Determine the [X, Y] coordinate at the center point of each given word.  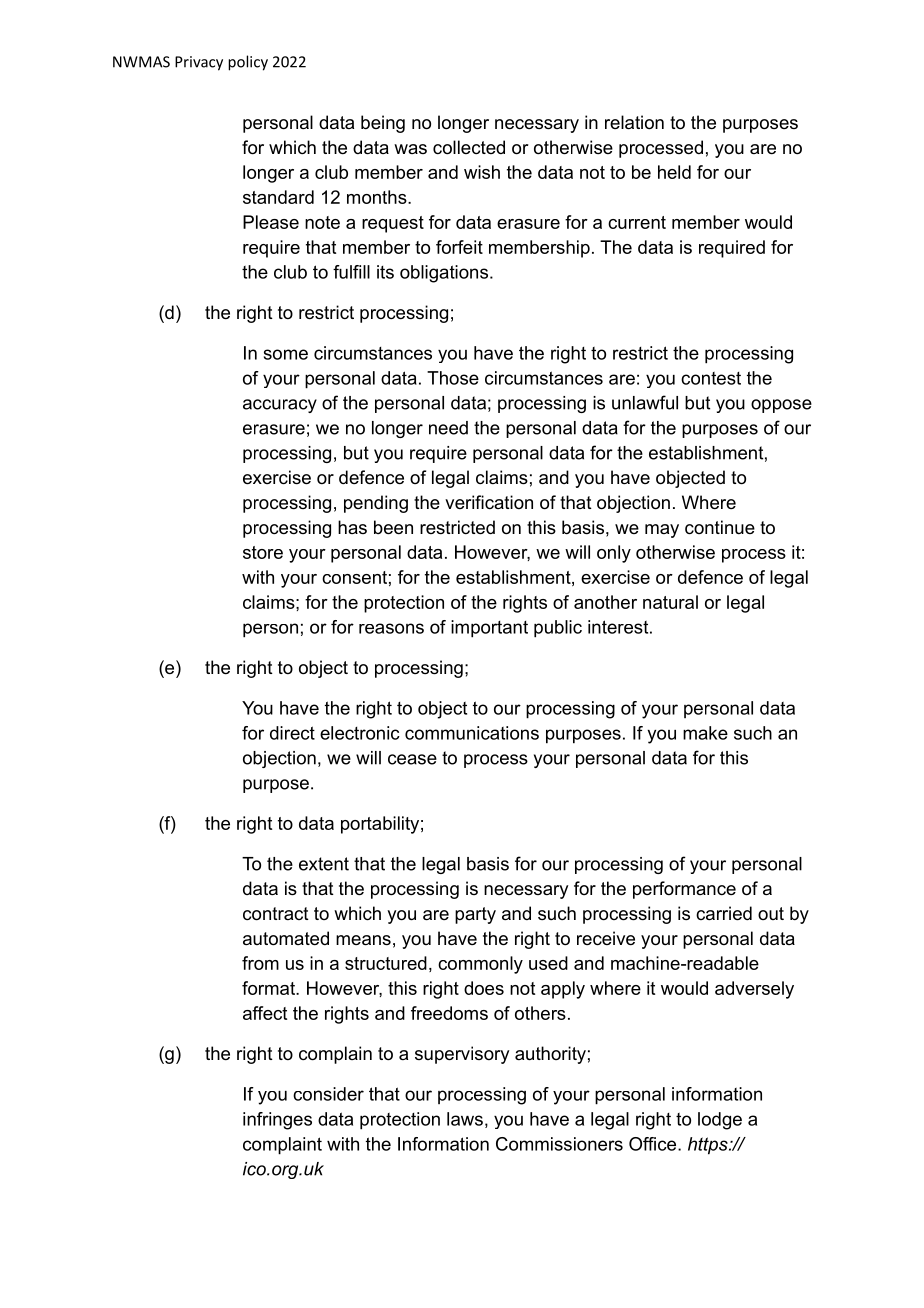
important [489, 629]
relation [634, 122]
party [475, 915]
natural [670, 602]
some [286, 354]
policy [248, 63]
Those [453, 378]
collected [469, 147]
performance [684, 890]
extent [324, 864]
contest [711, 378]
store [263, 552]
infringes [277, 1121]
